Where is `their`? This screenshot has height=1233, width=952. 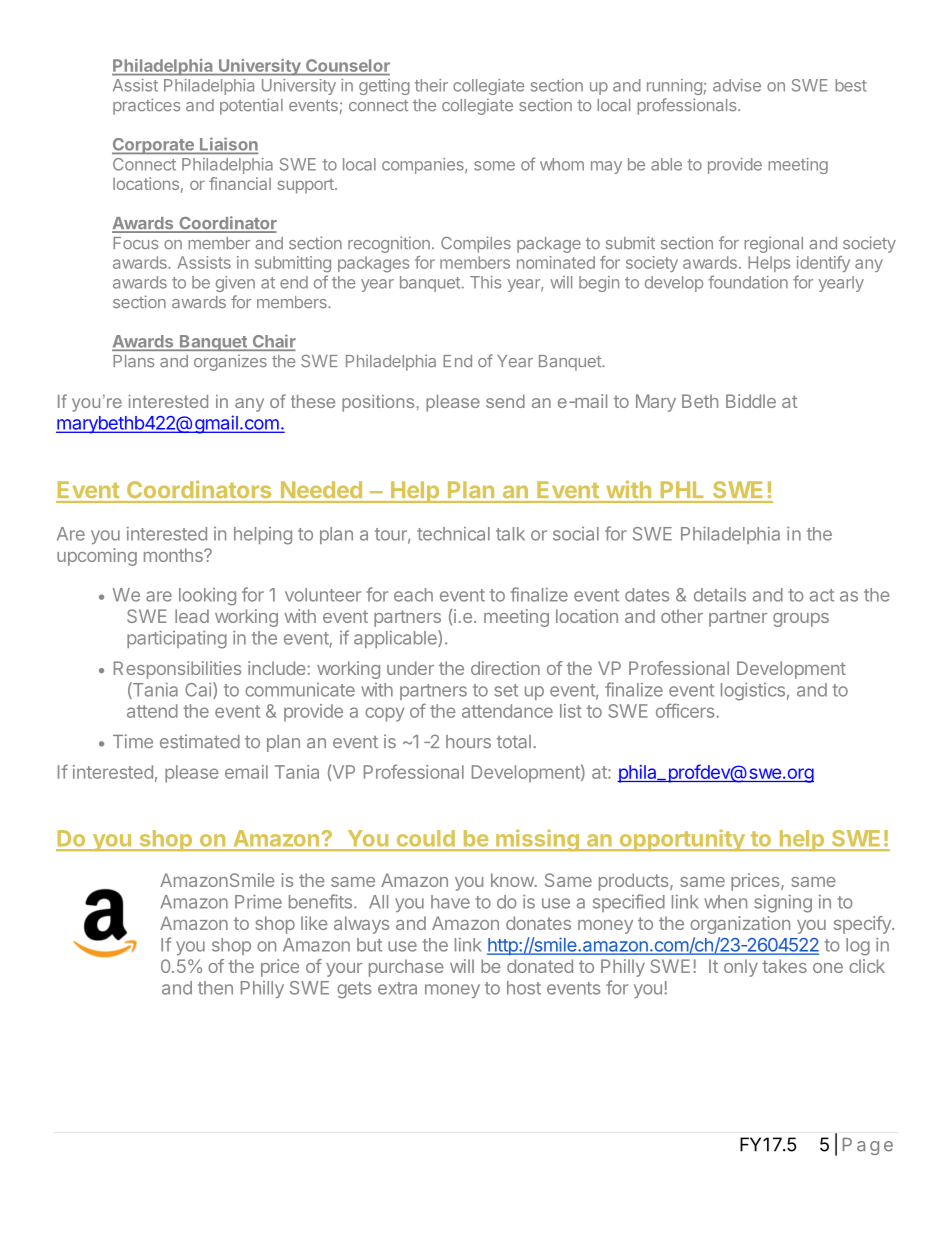
their is located at coordinates (431, 85).
